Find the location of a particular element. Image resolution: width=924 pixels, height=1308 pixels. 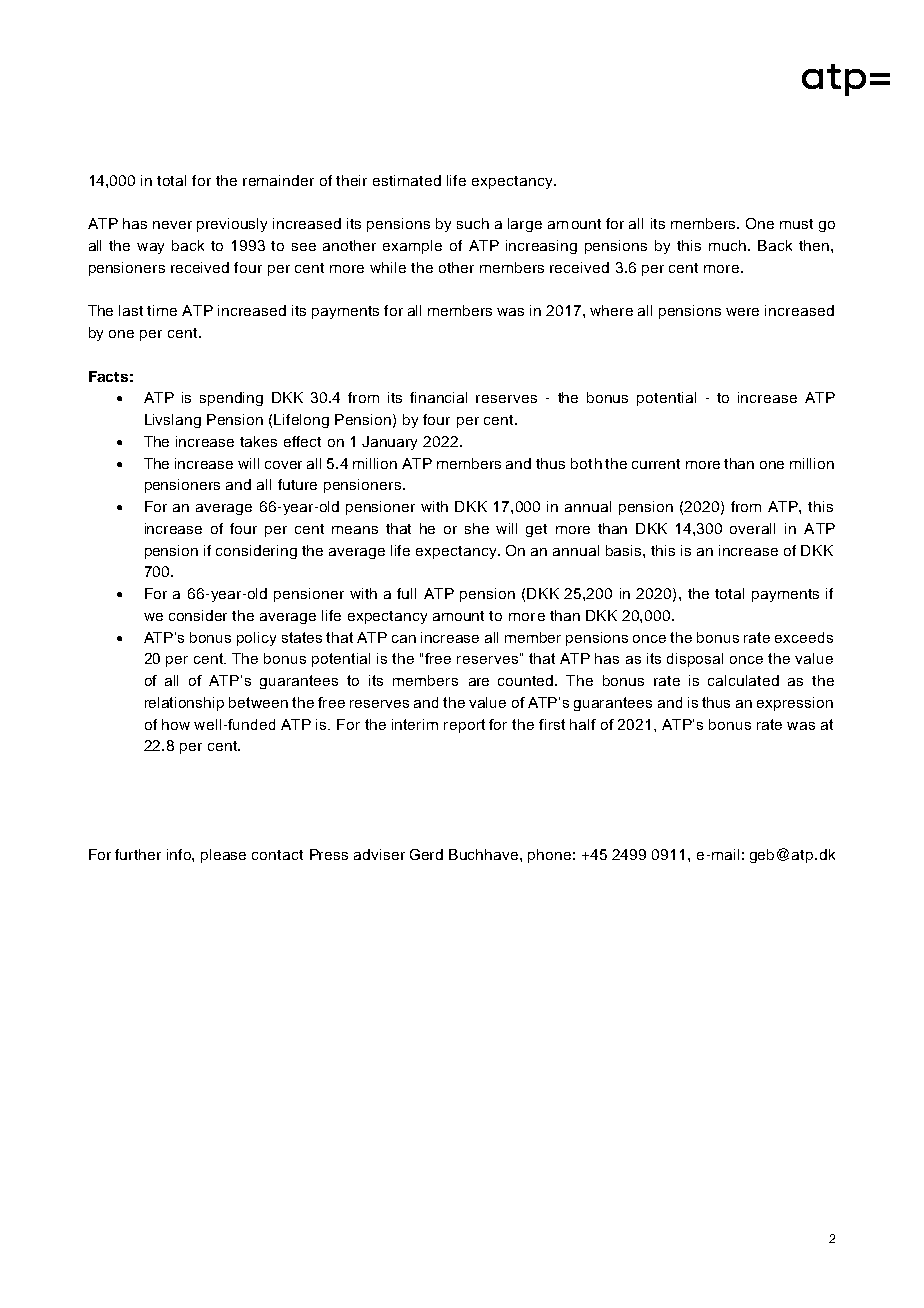

future is located at coordinates (297, 484).
